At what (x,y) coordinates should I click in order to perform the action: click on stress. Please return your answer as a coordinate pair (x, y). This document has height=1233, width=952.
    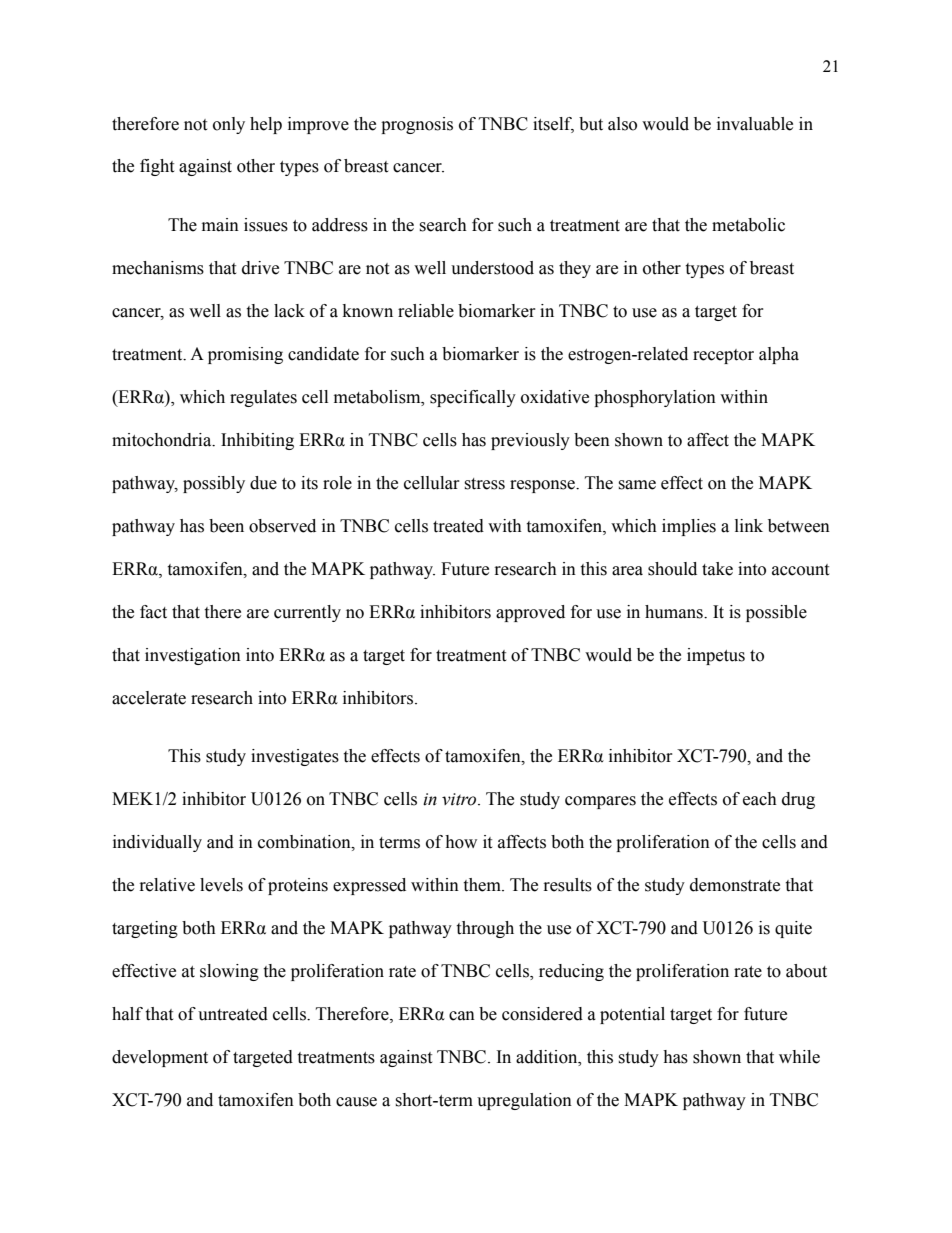
    Looking at the image, I should click on (484, 484).
